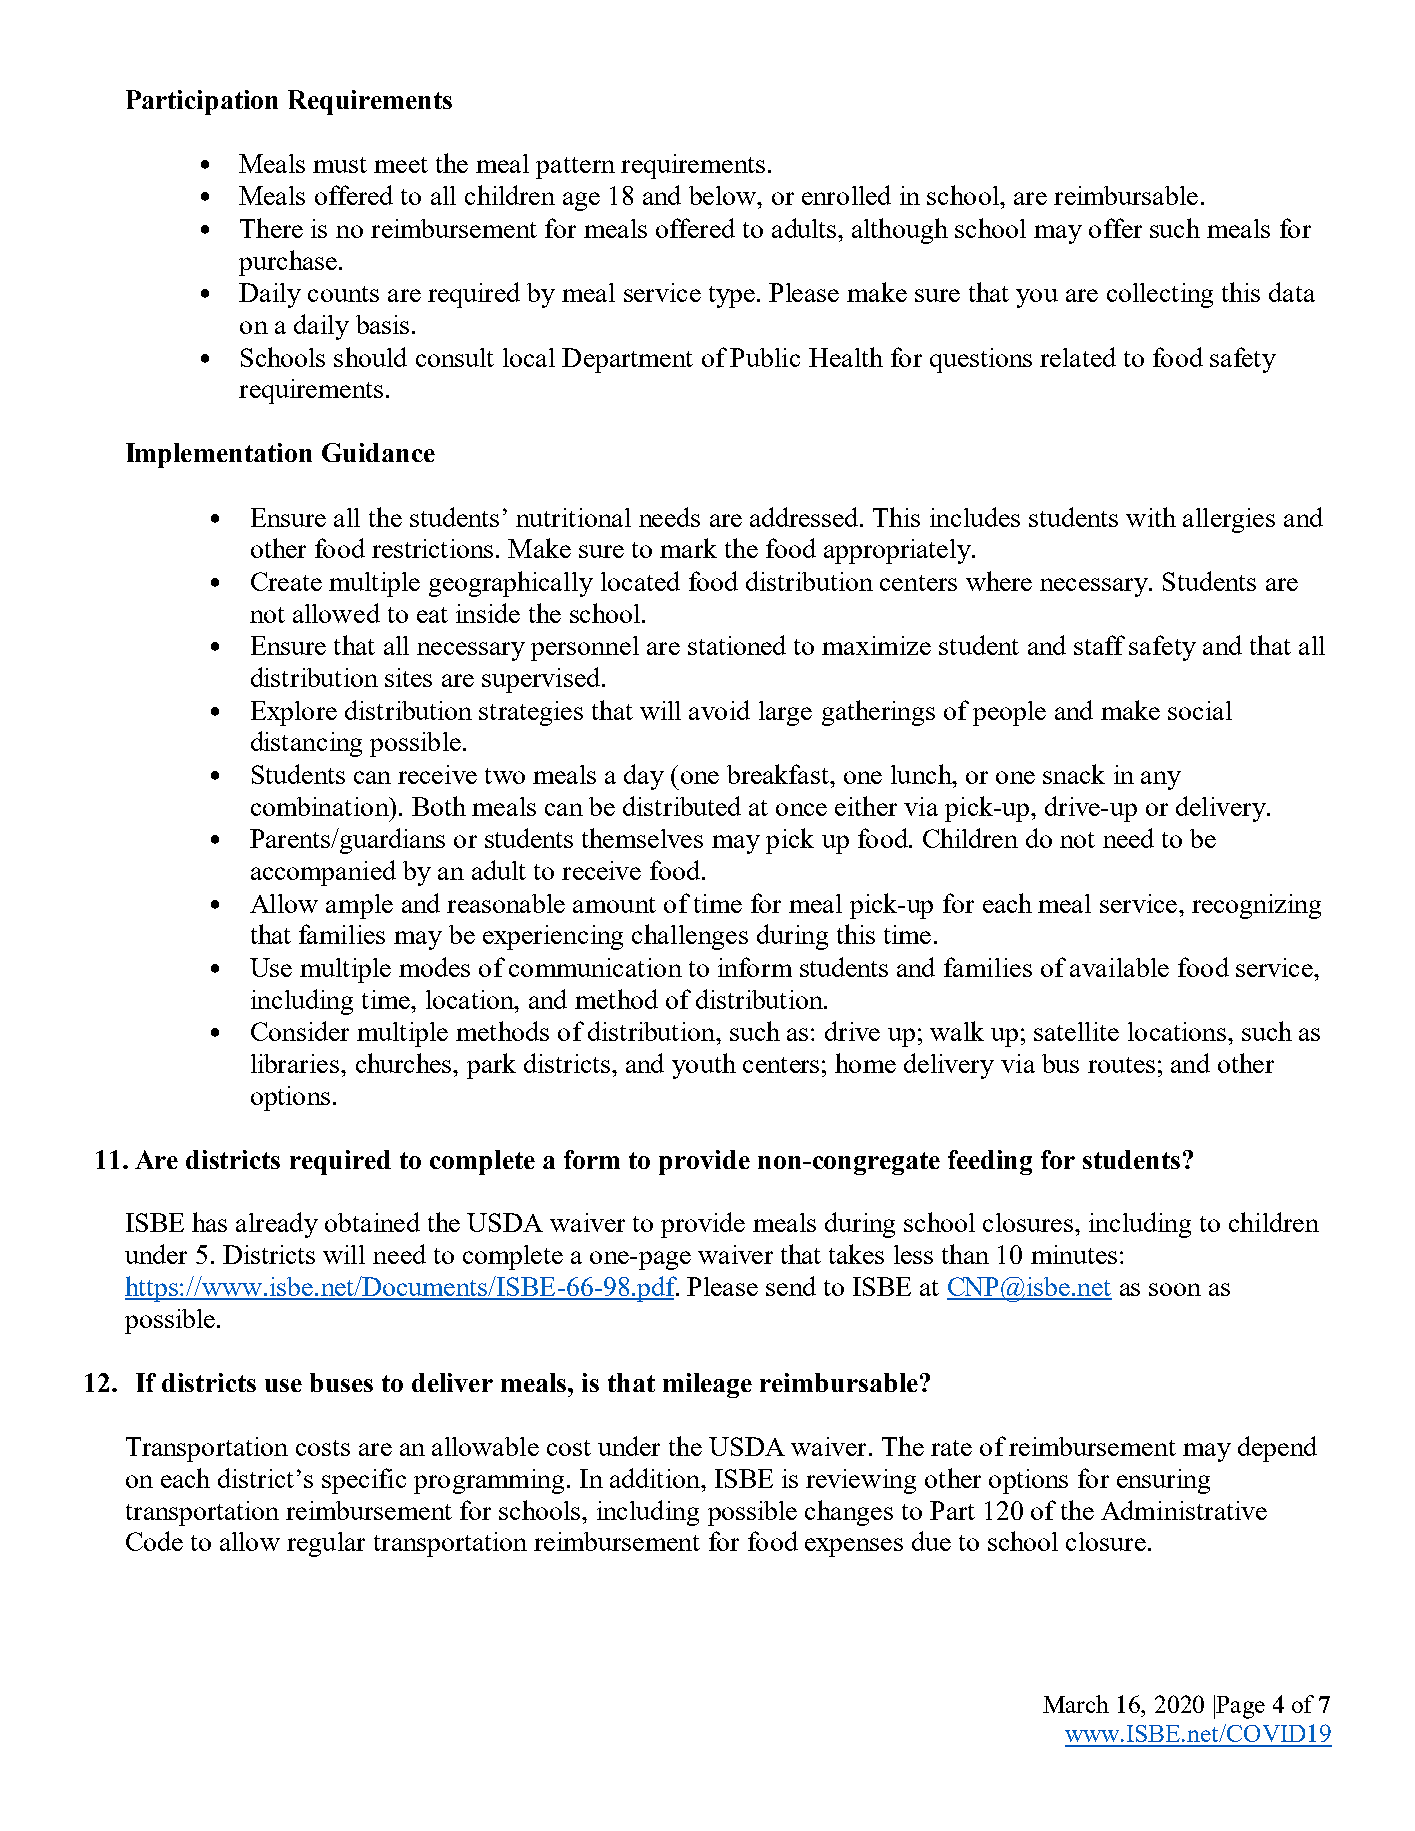 The width and height of the image is (1415, 1831). Describe the element at coordinates (271, 228) in the image. I see `There` at that location.
